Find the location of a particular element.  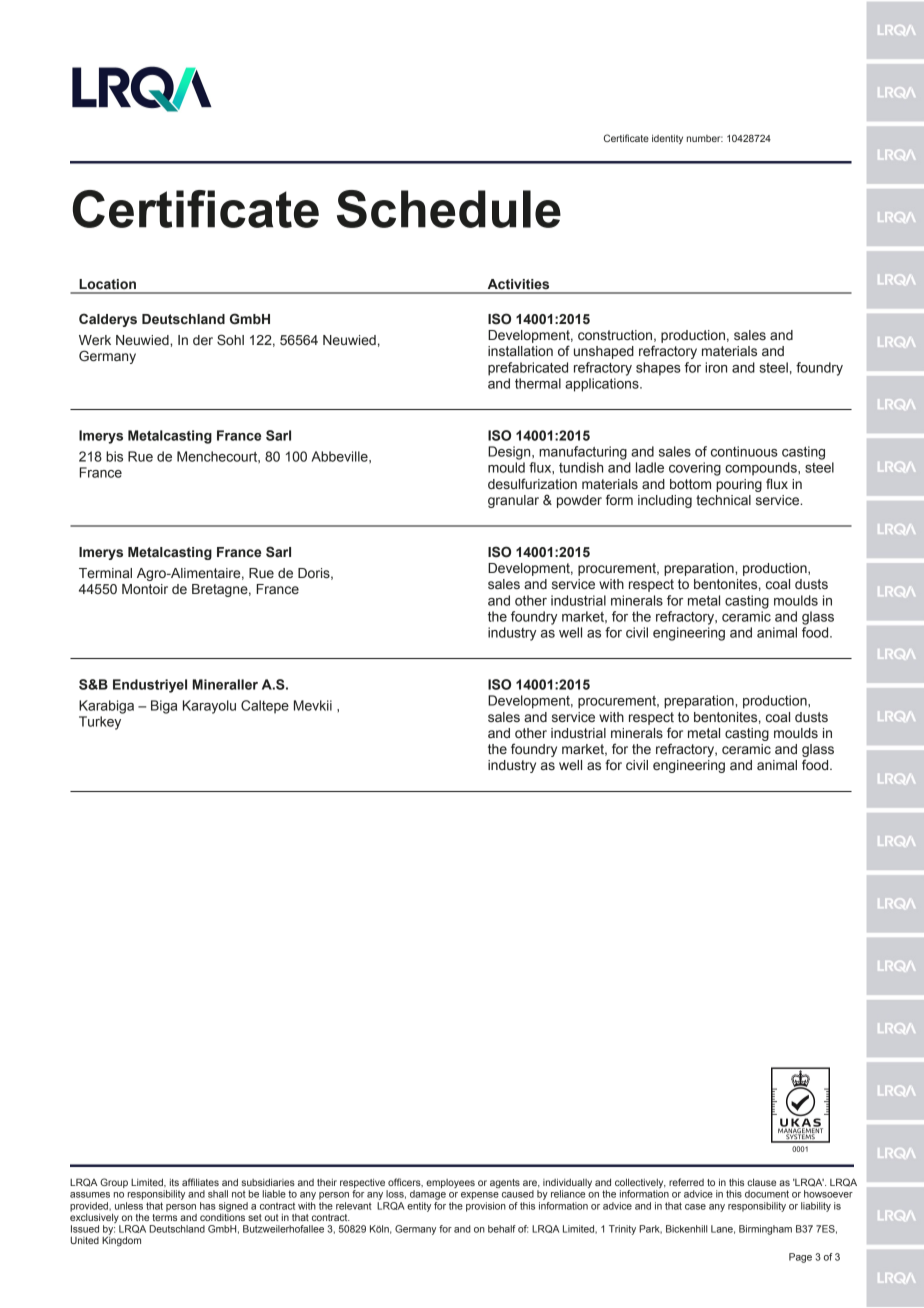

Werk is located at coordinates (95, 340).
